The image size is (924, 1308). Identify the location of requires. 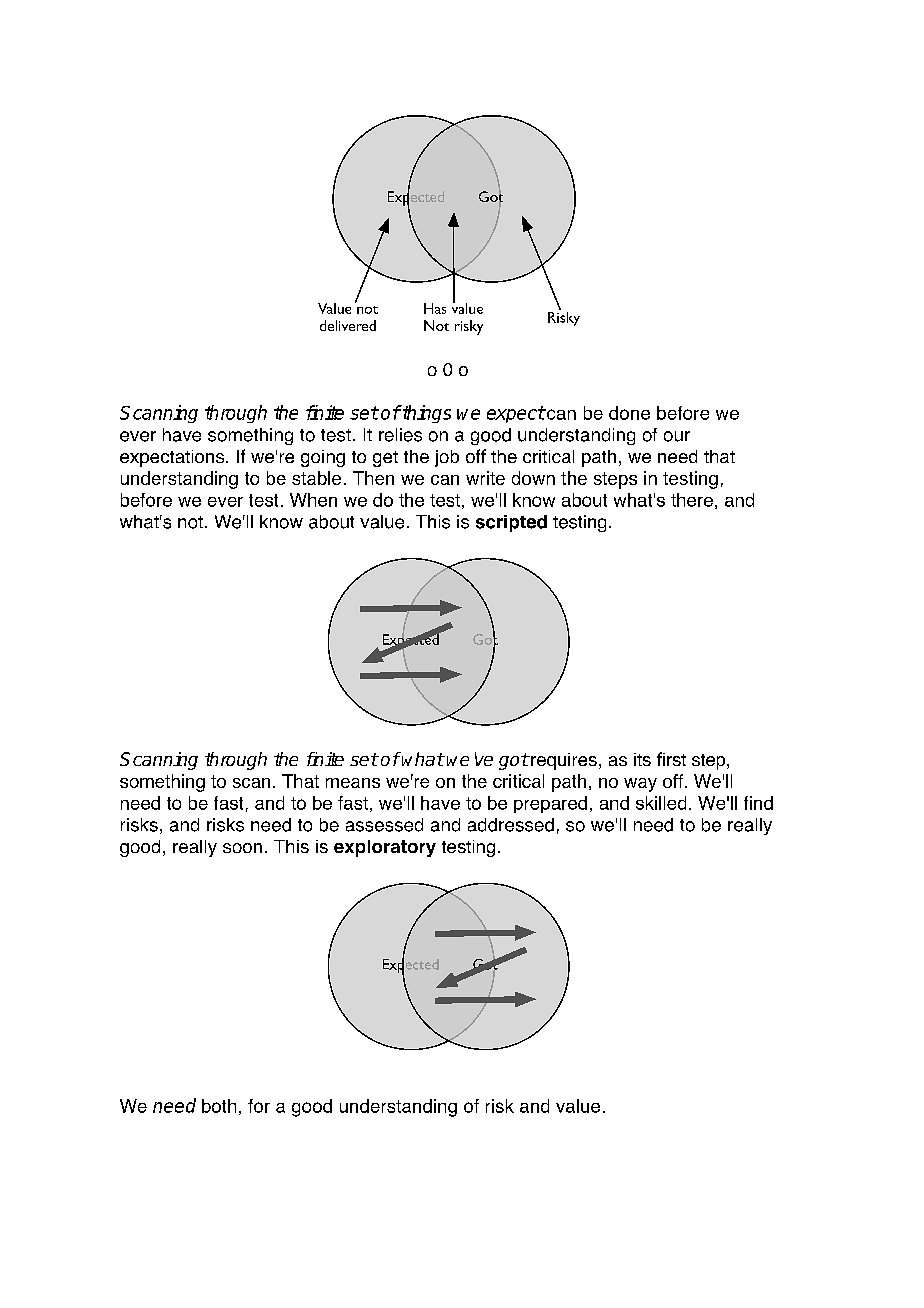
(563, 761).
